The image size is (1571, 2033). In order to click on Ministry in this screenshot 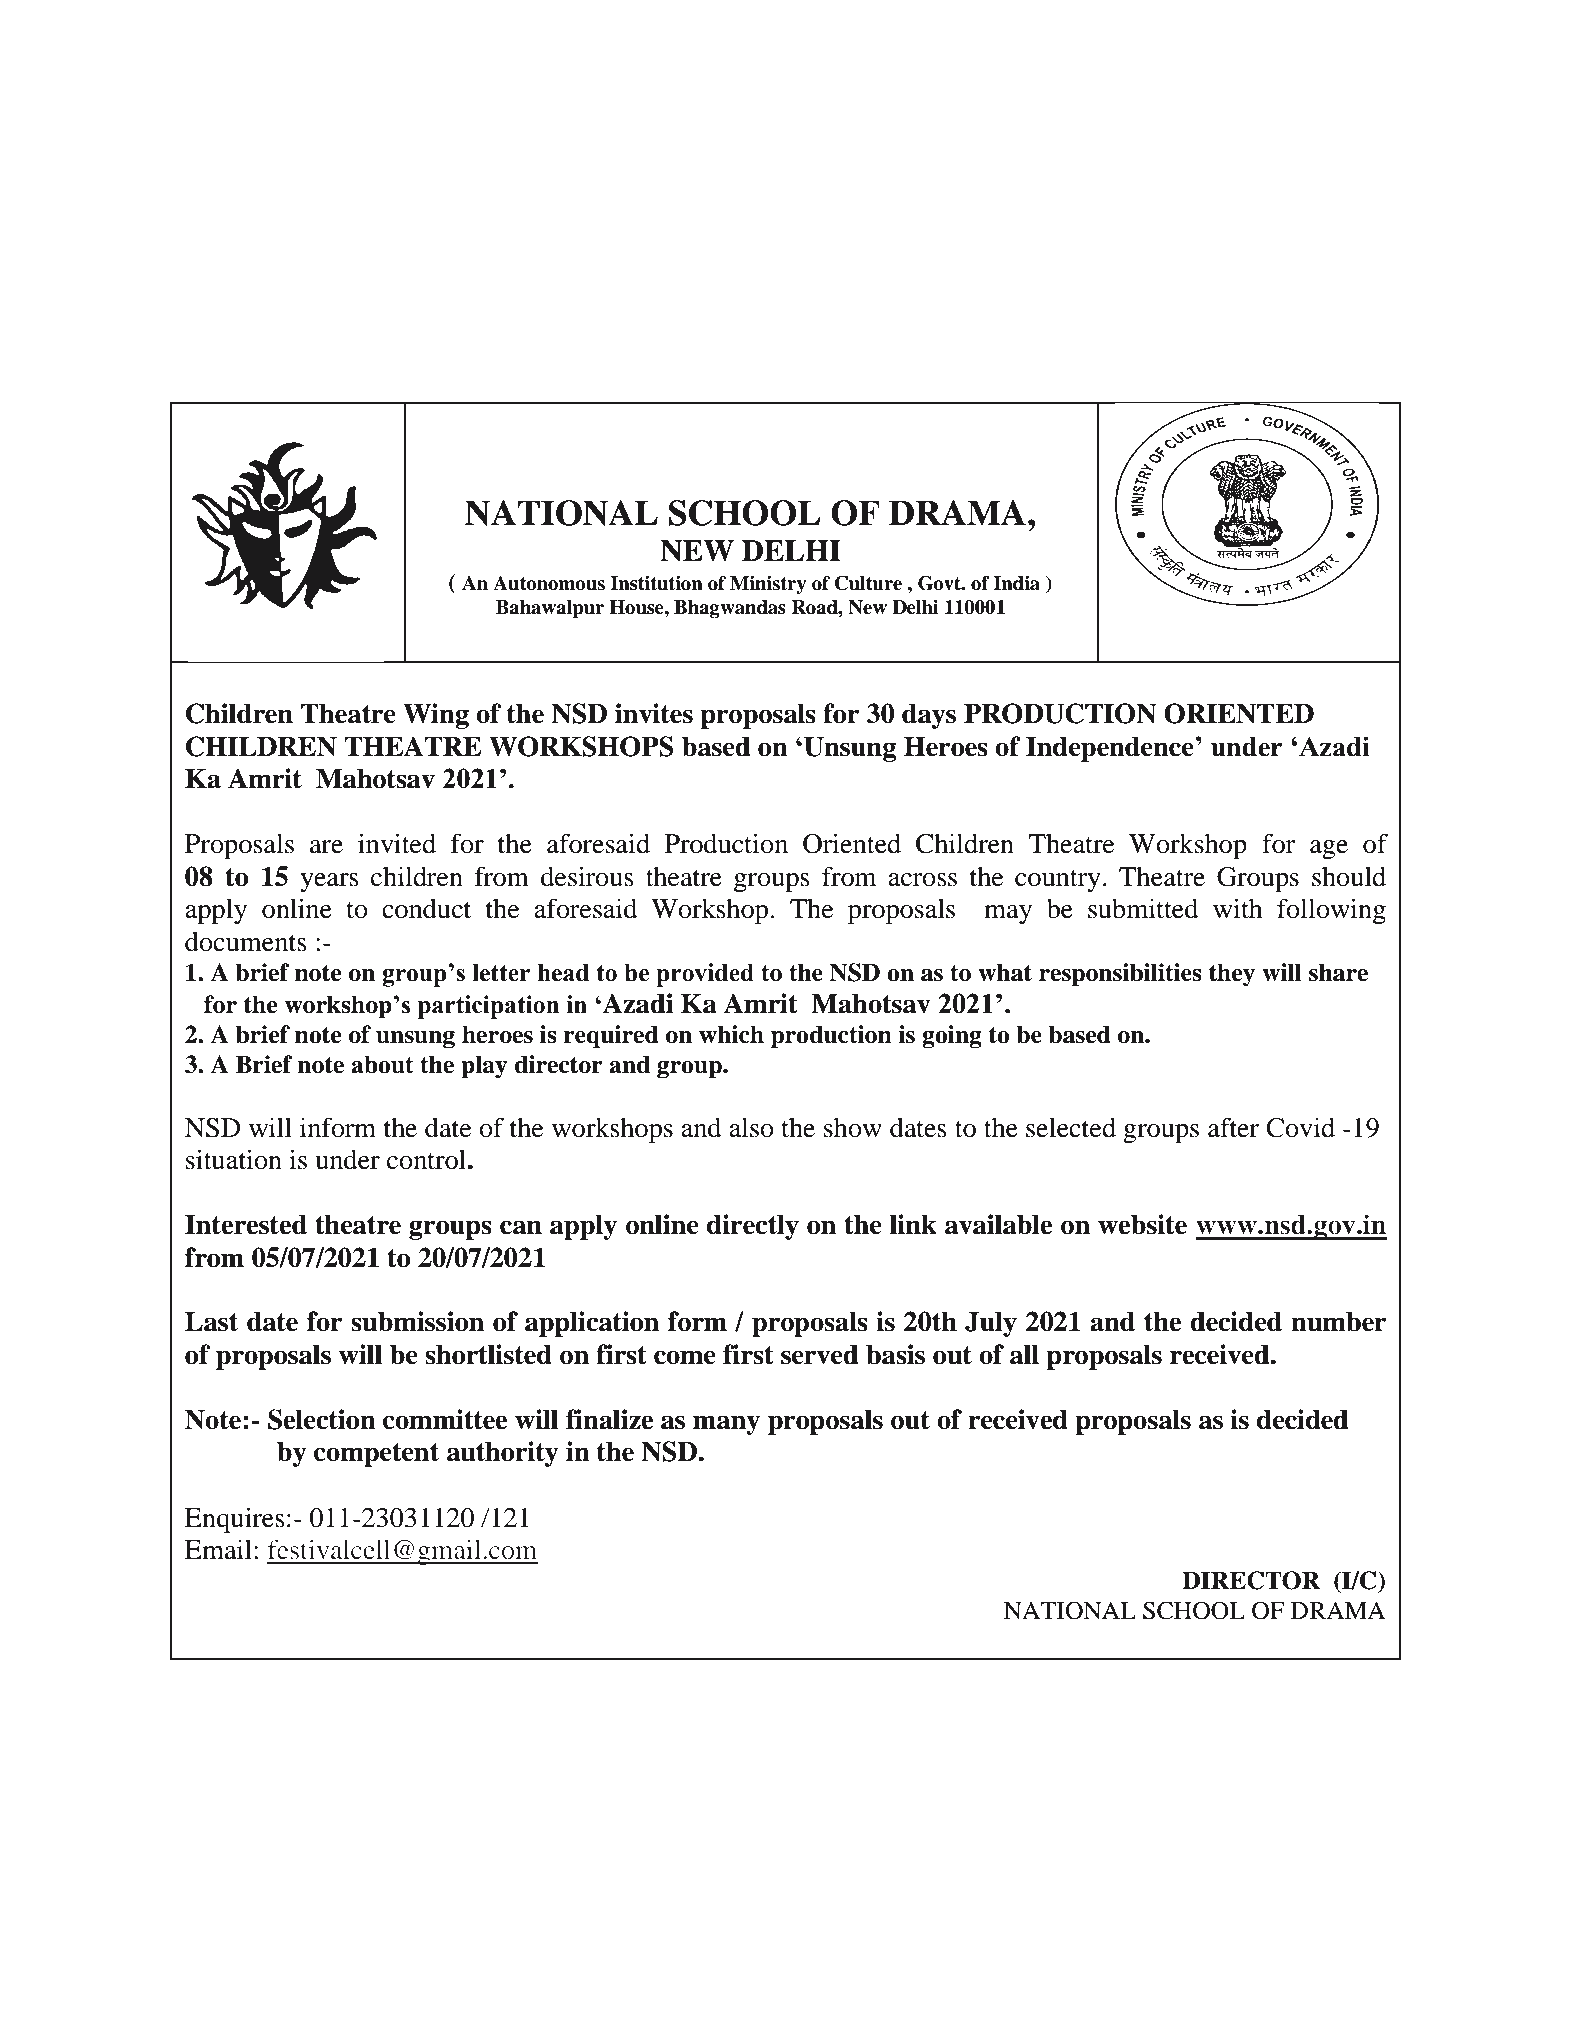, I will do `click(768, 585)`.
